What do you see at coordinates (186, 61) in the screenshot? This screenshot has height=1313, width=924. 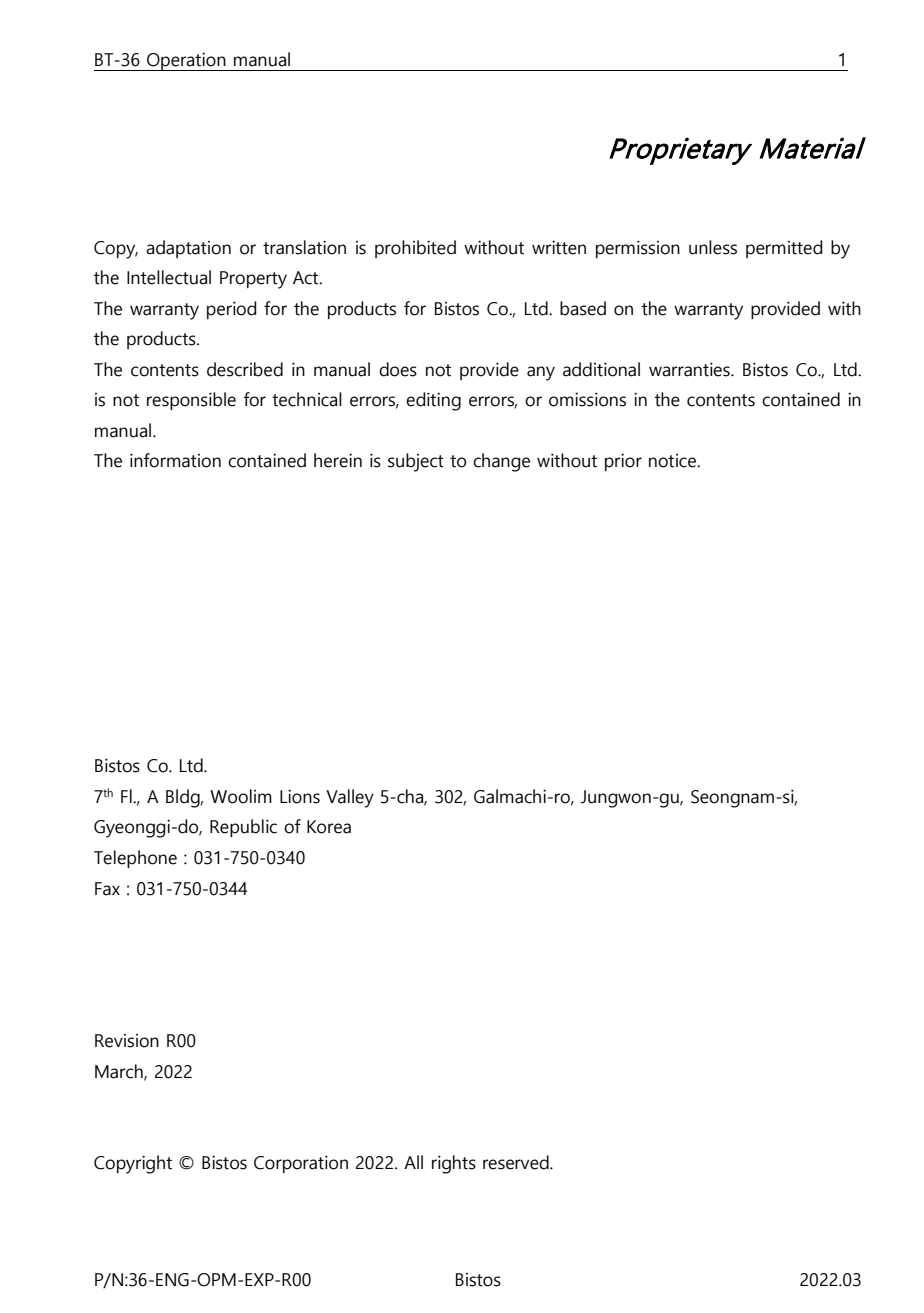 I see `Operation` at bounding box center [186, 61].
